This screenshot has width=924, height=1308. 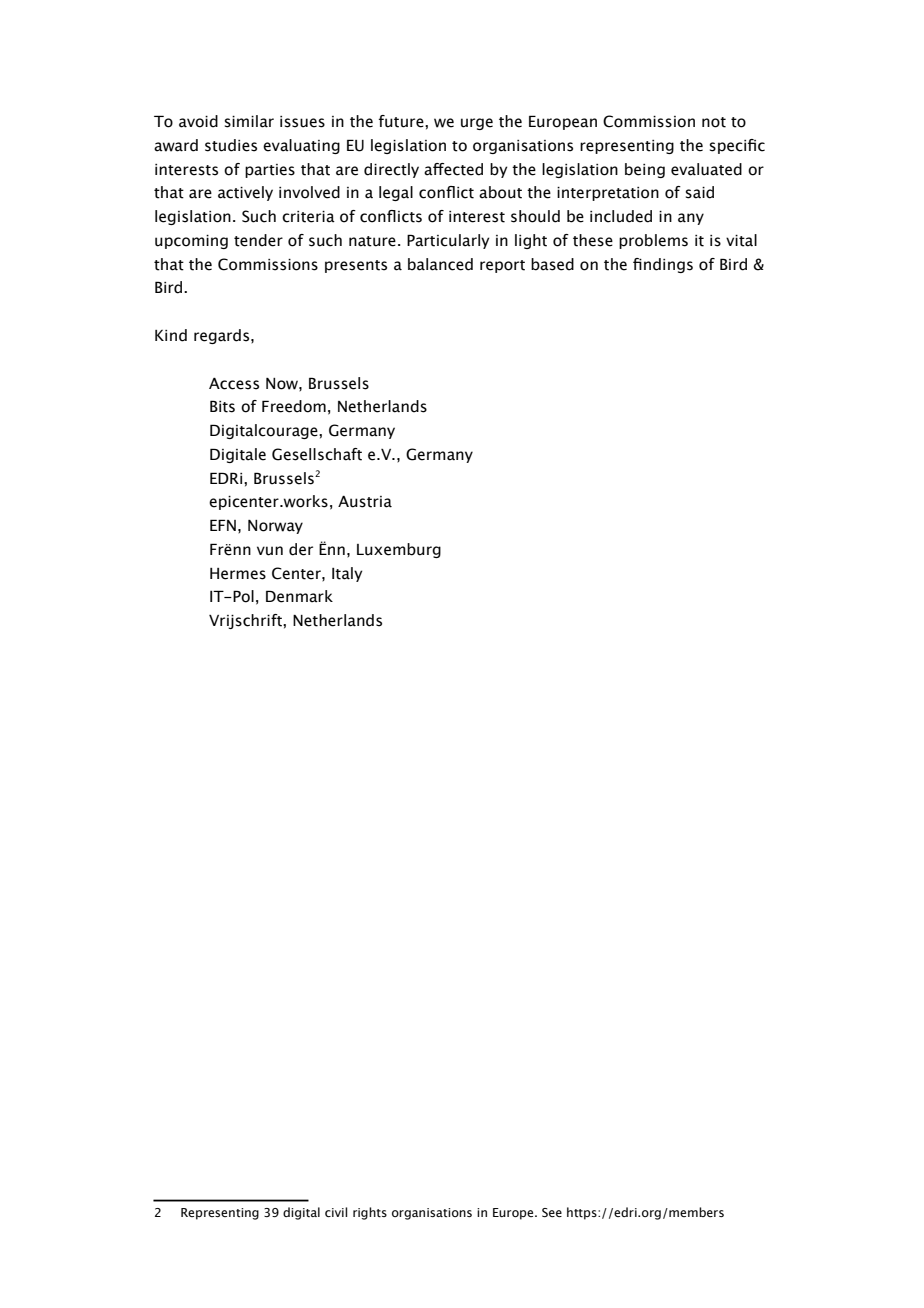 I want to click on Hermes, so click(x=238, y=574).
